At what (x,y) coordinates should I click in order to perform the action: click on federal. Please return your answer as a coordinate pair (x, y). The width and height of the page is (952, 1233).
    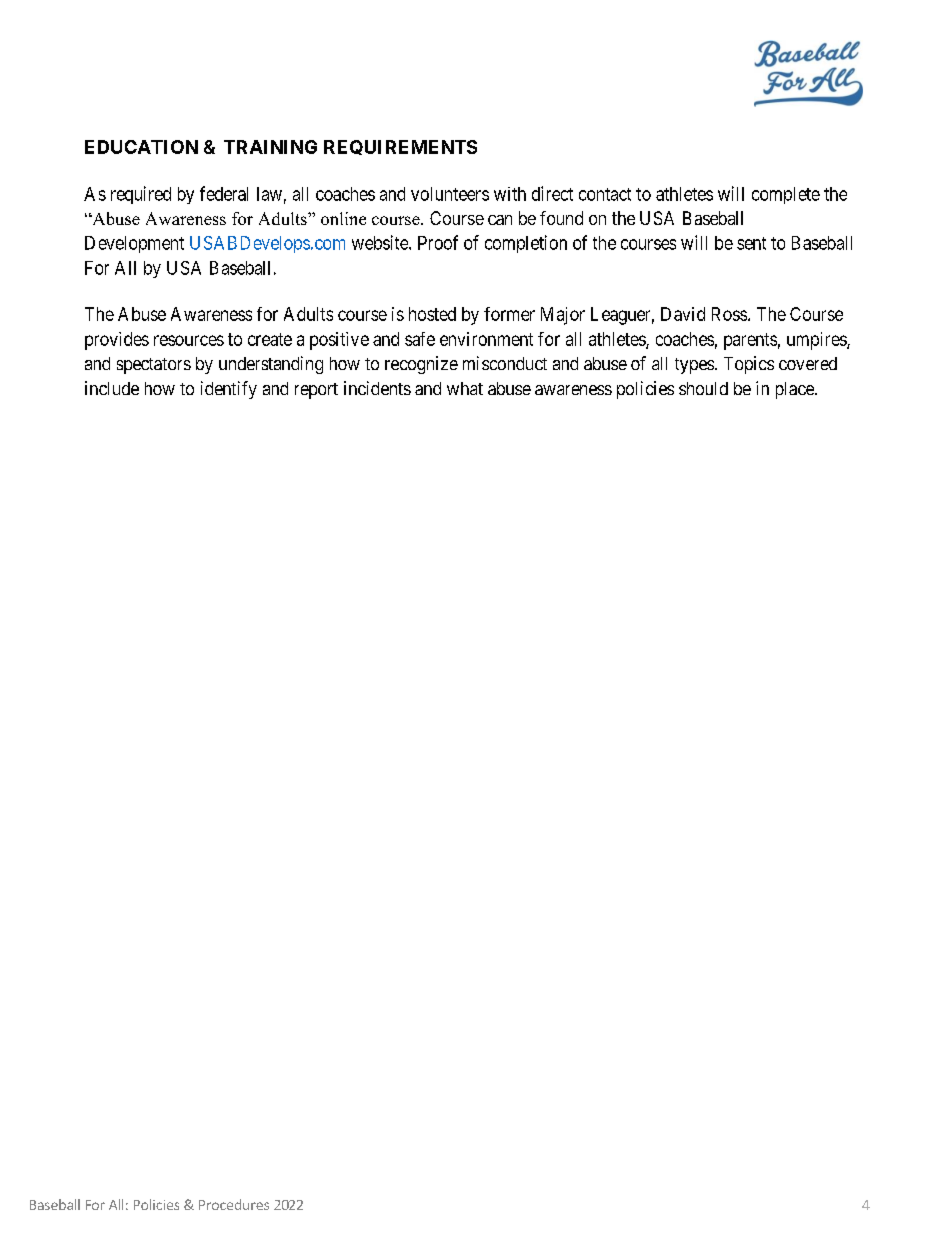
    Looking at the image, I should click on (224, 193).
